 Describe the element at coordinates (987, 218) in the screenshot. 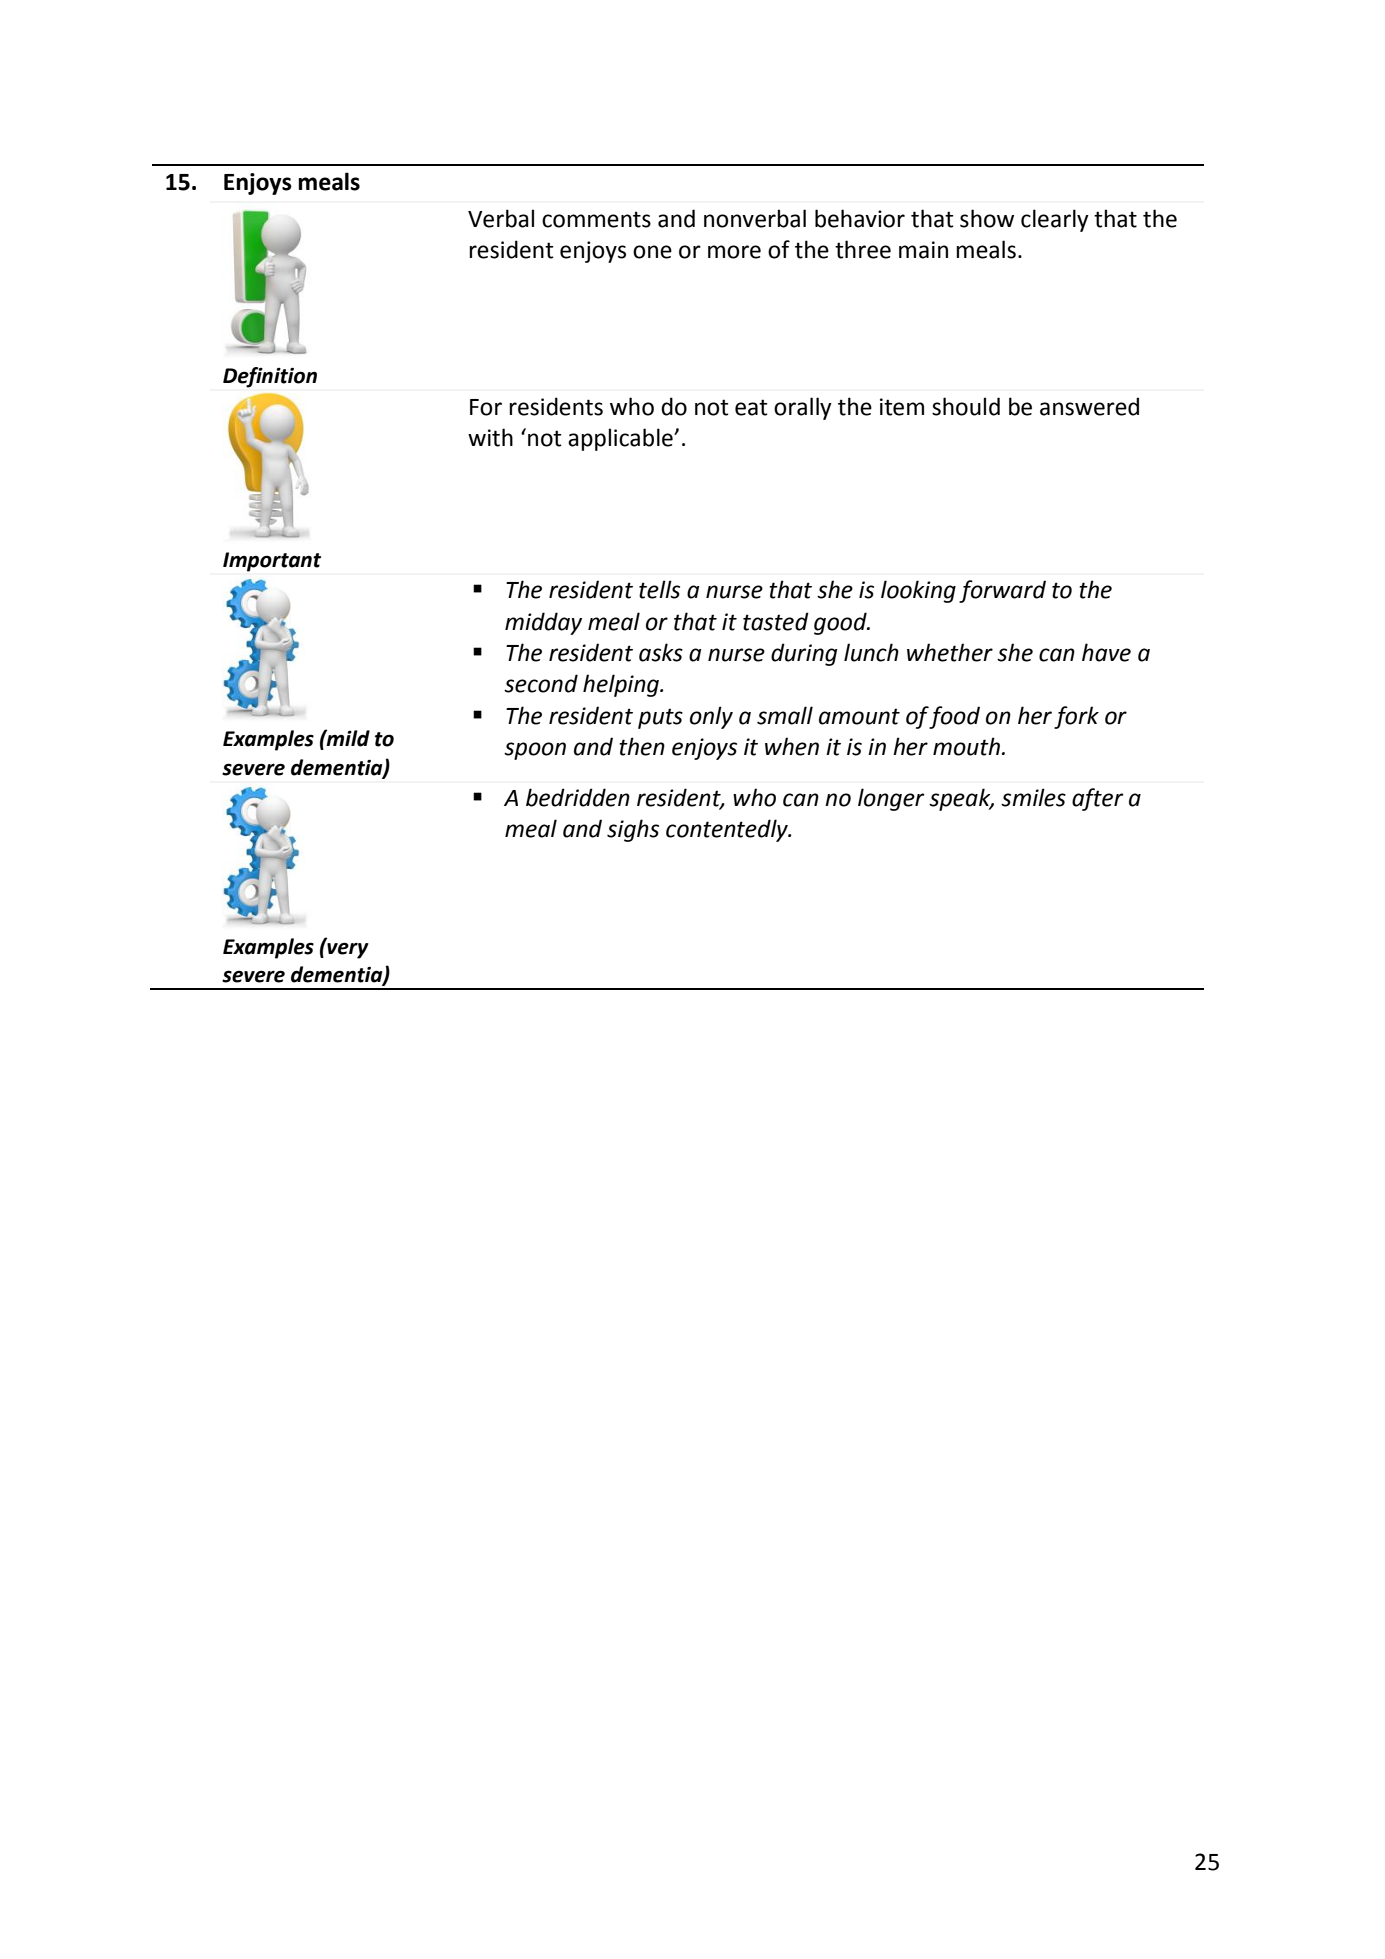

I see `show` at that location.
